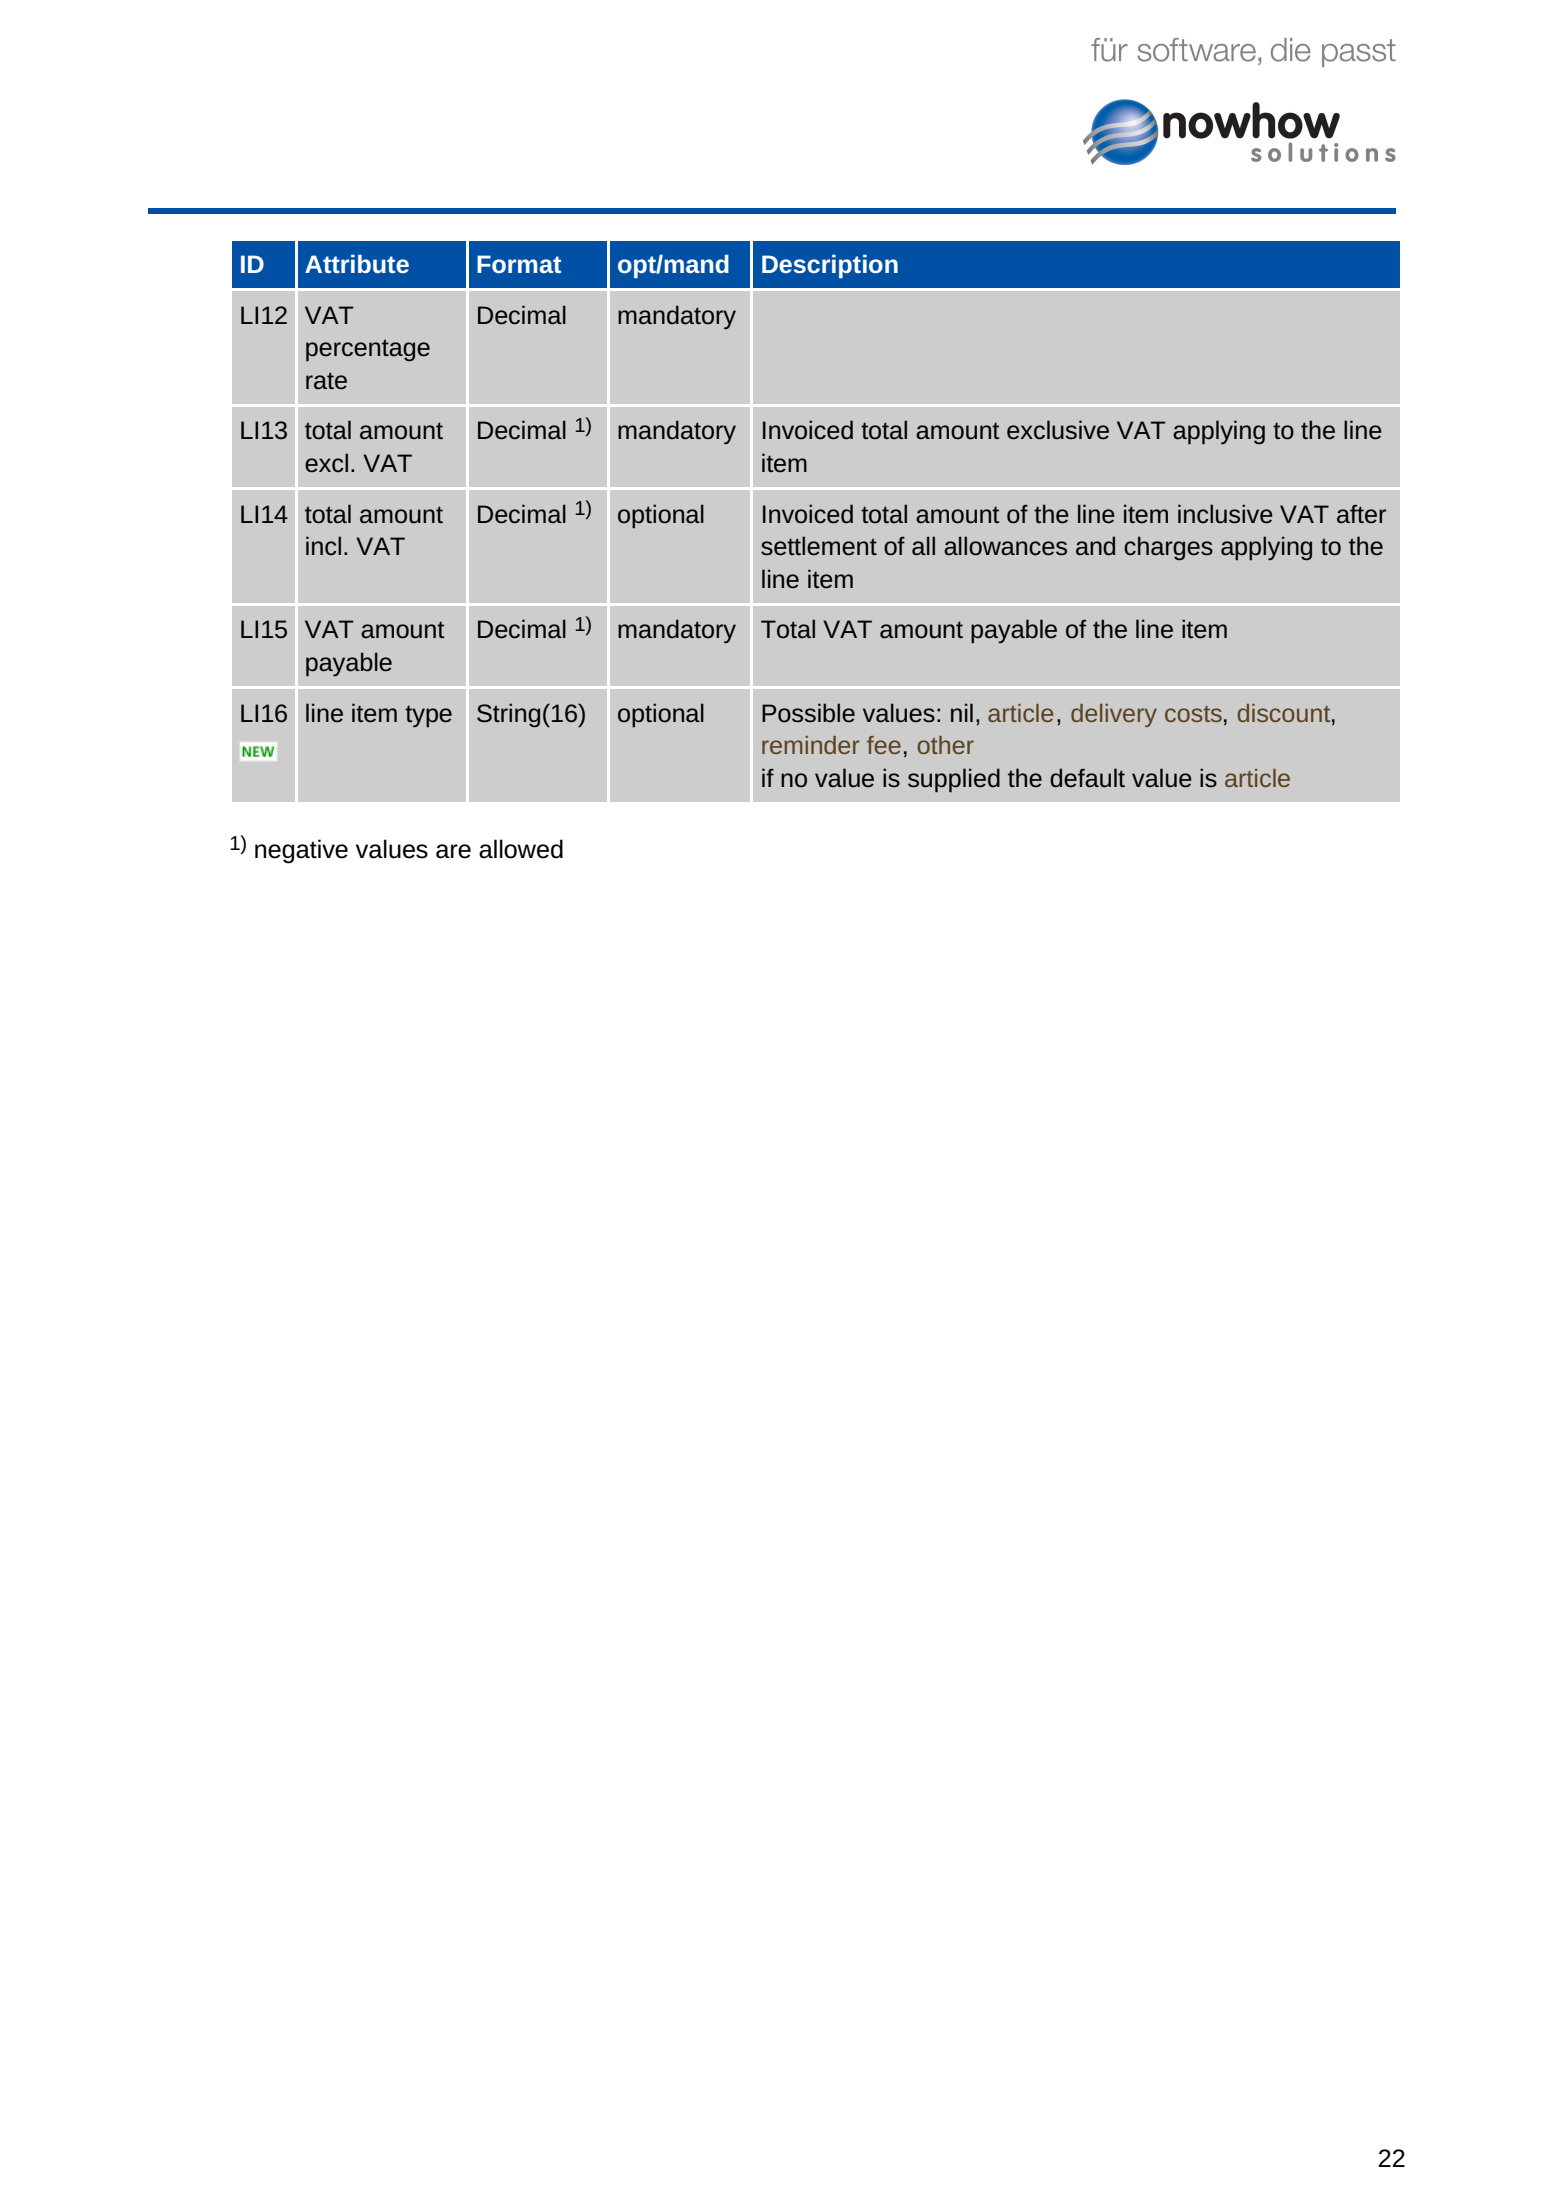 This document has height=2209, width=1561. I want to click on are, so click(453, 851).
